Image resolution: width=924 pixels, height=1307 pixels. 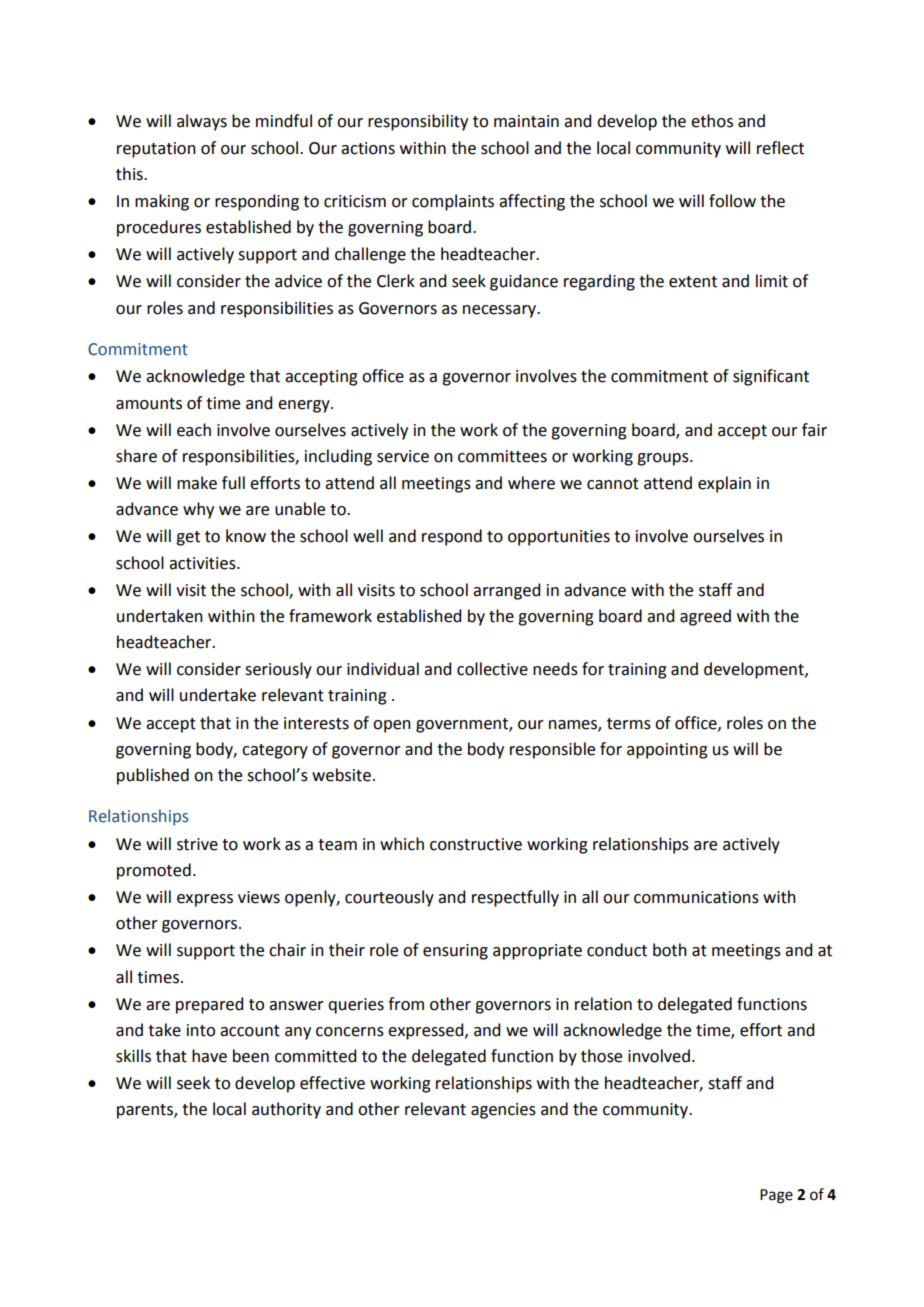 I want to click on collective, so click(x=492, y=669).
